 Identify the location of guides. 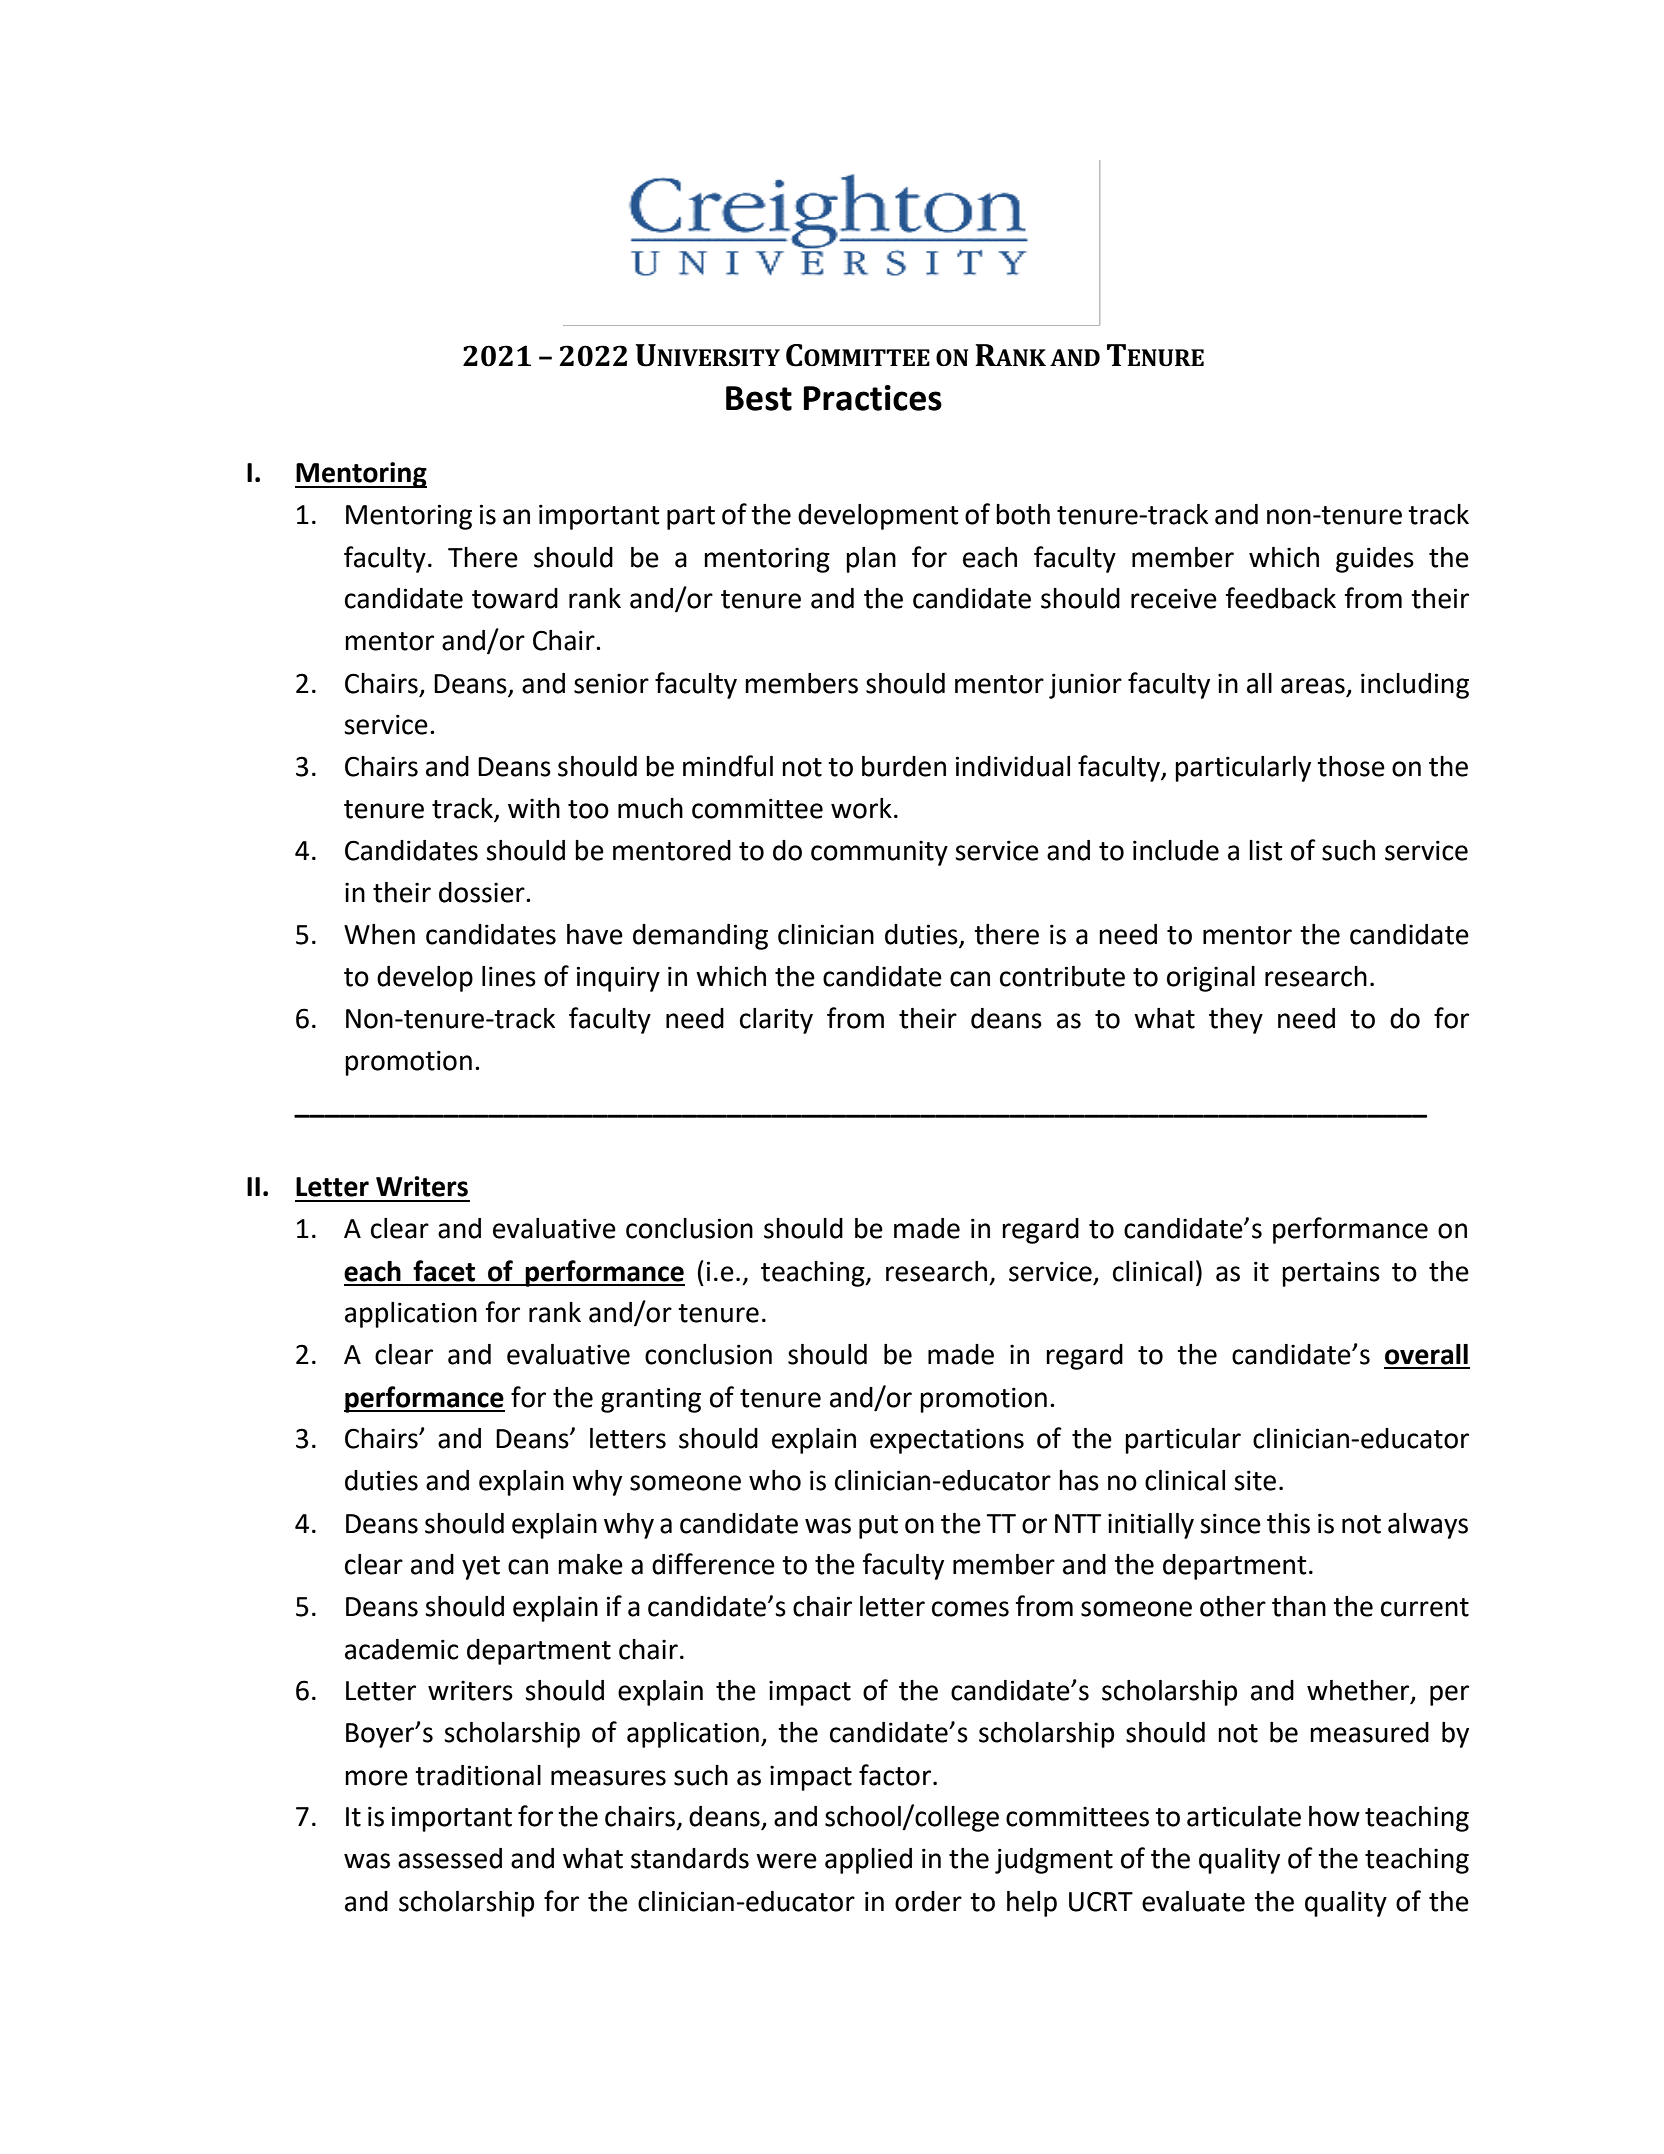
(1375, 560).
